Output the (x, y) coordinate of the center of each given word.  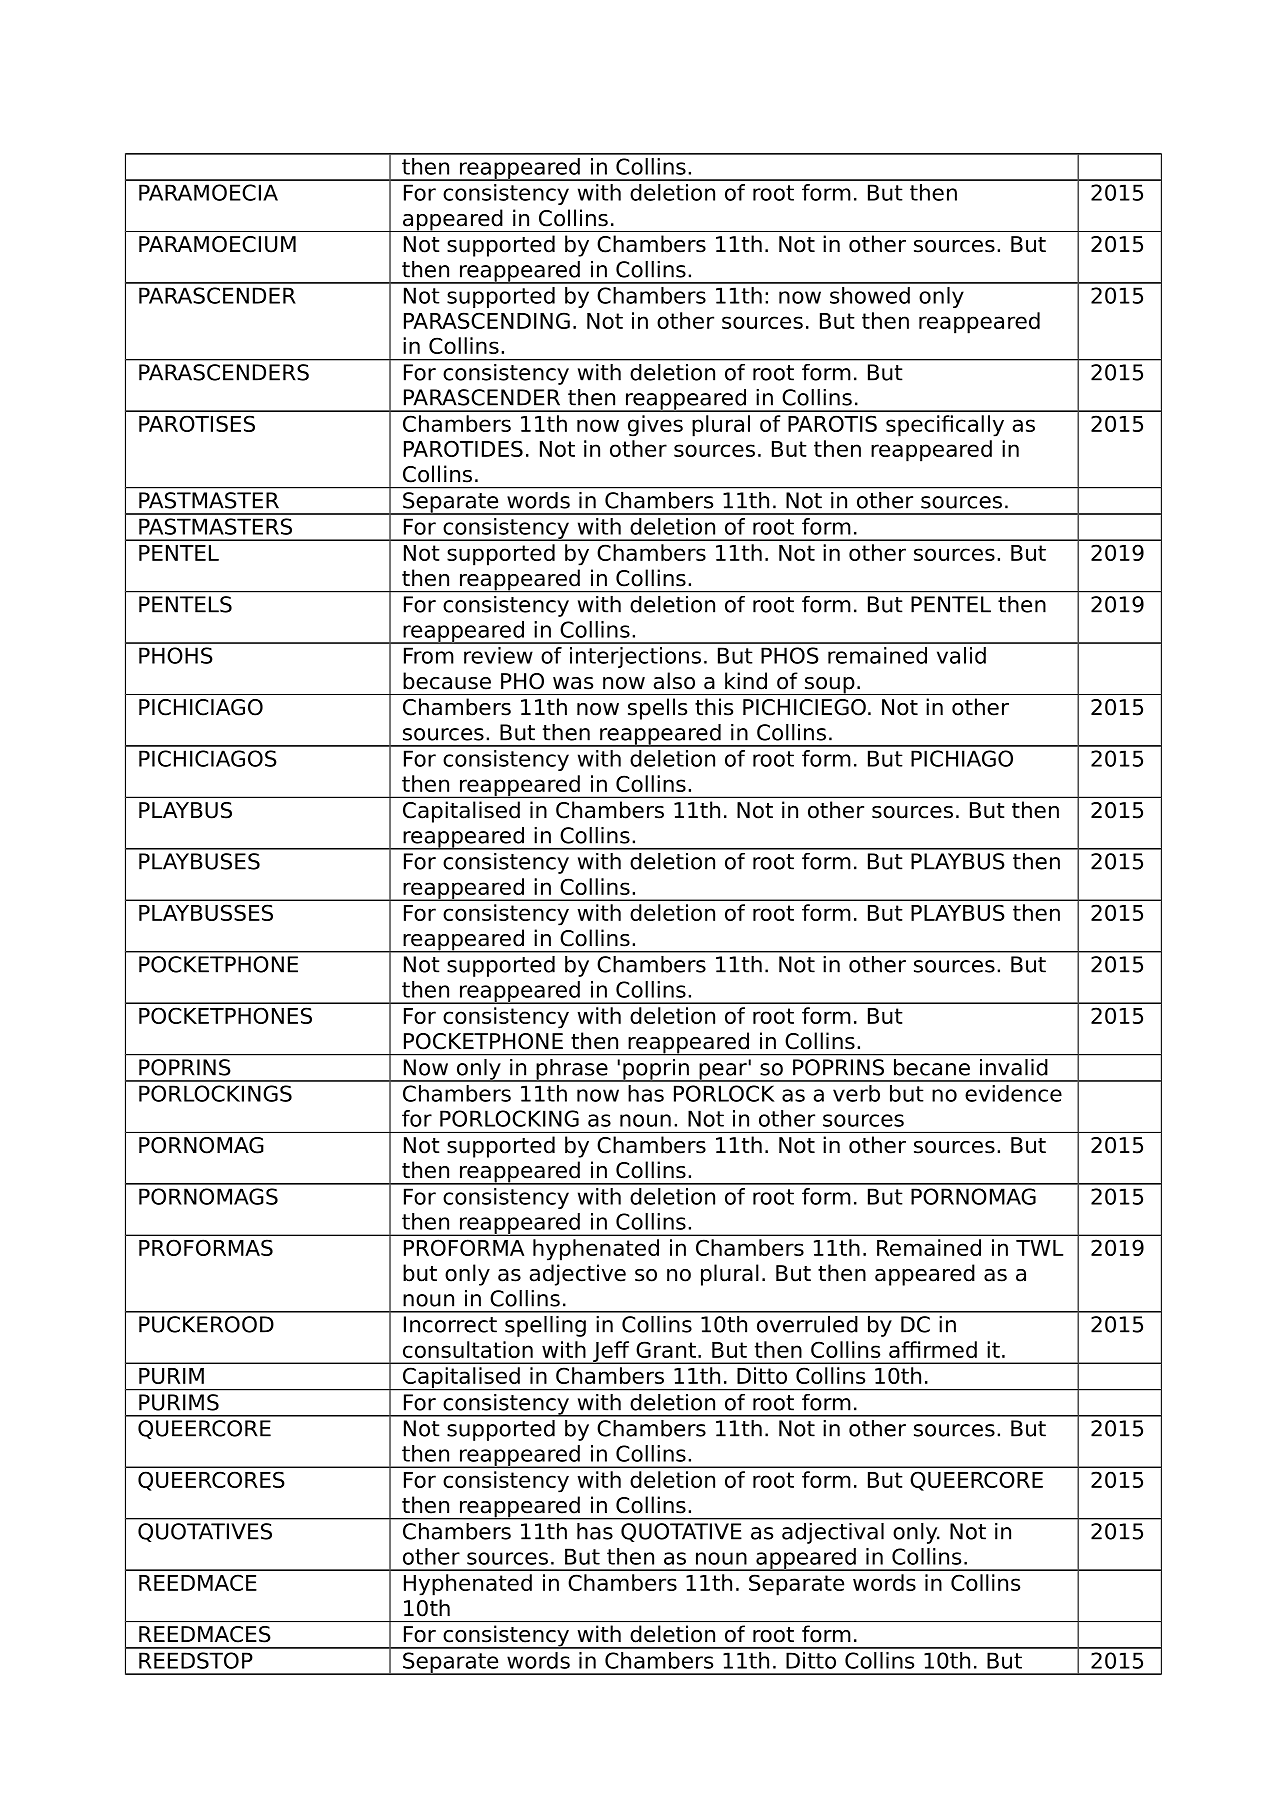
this (714, 707)
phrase (572, 1070)
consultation (468, 1349)
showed (870, 295)
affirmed (933, 1349)
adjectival (833, 1533)
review (498, 655)
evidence (1013, 1093)
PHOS (790, 655)
